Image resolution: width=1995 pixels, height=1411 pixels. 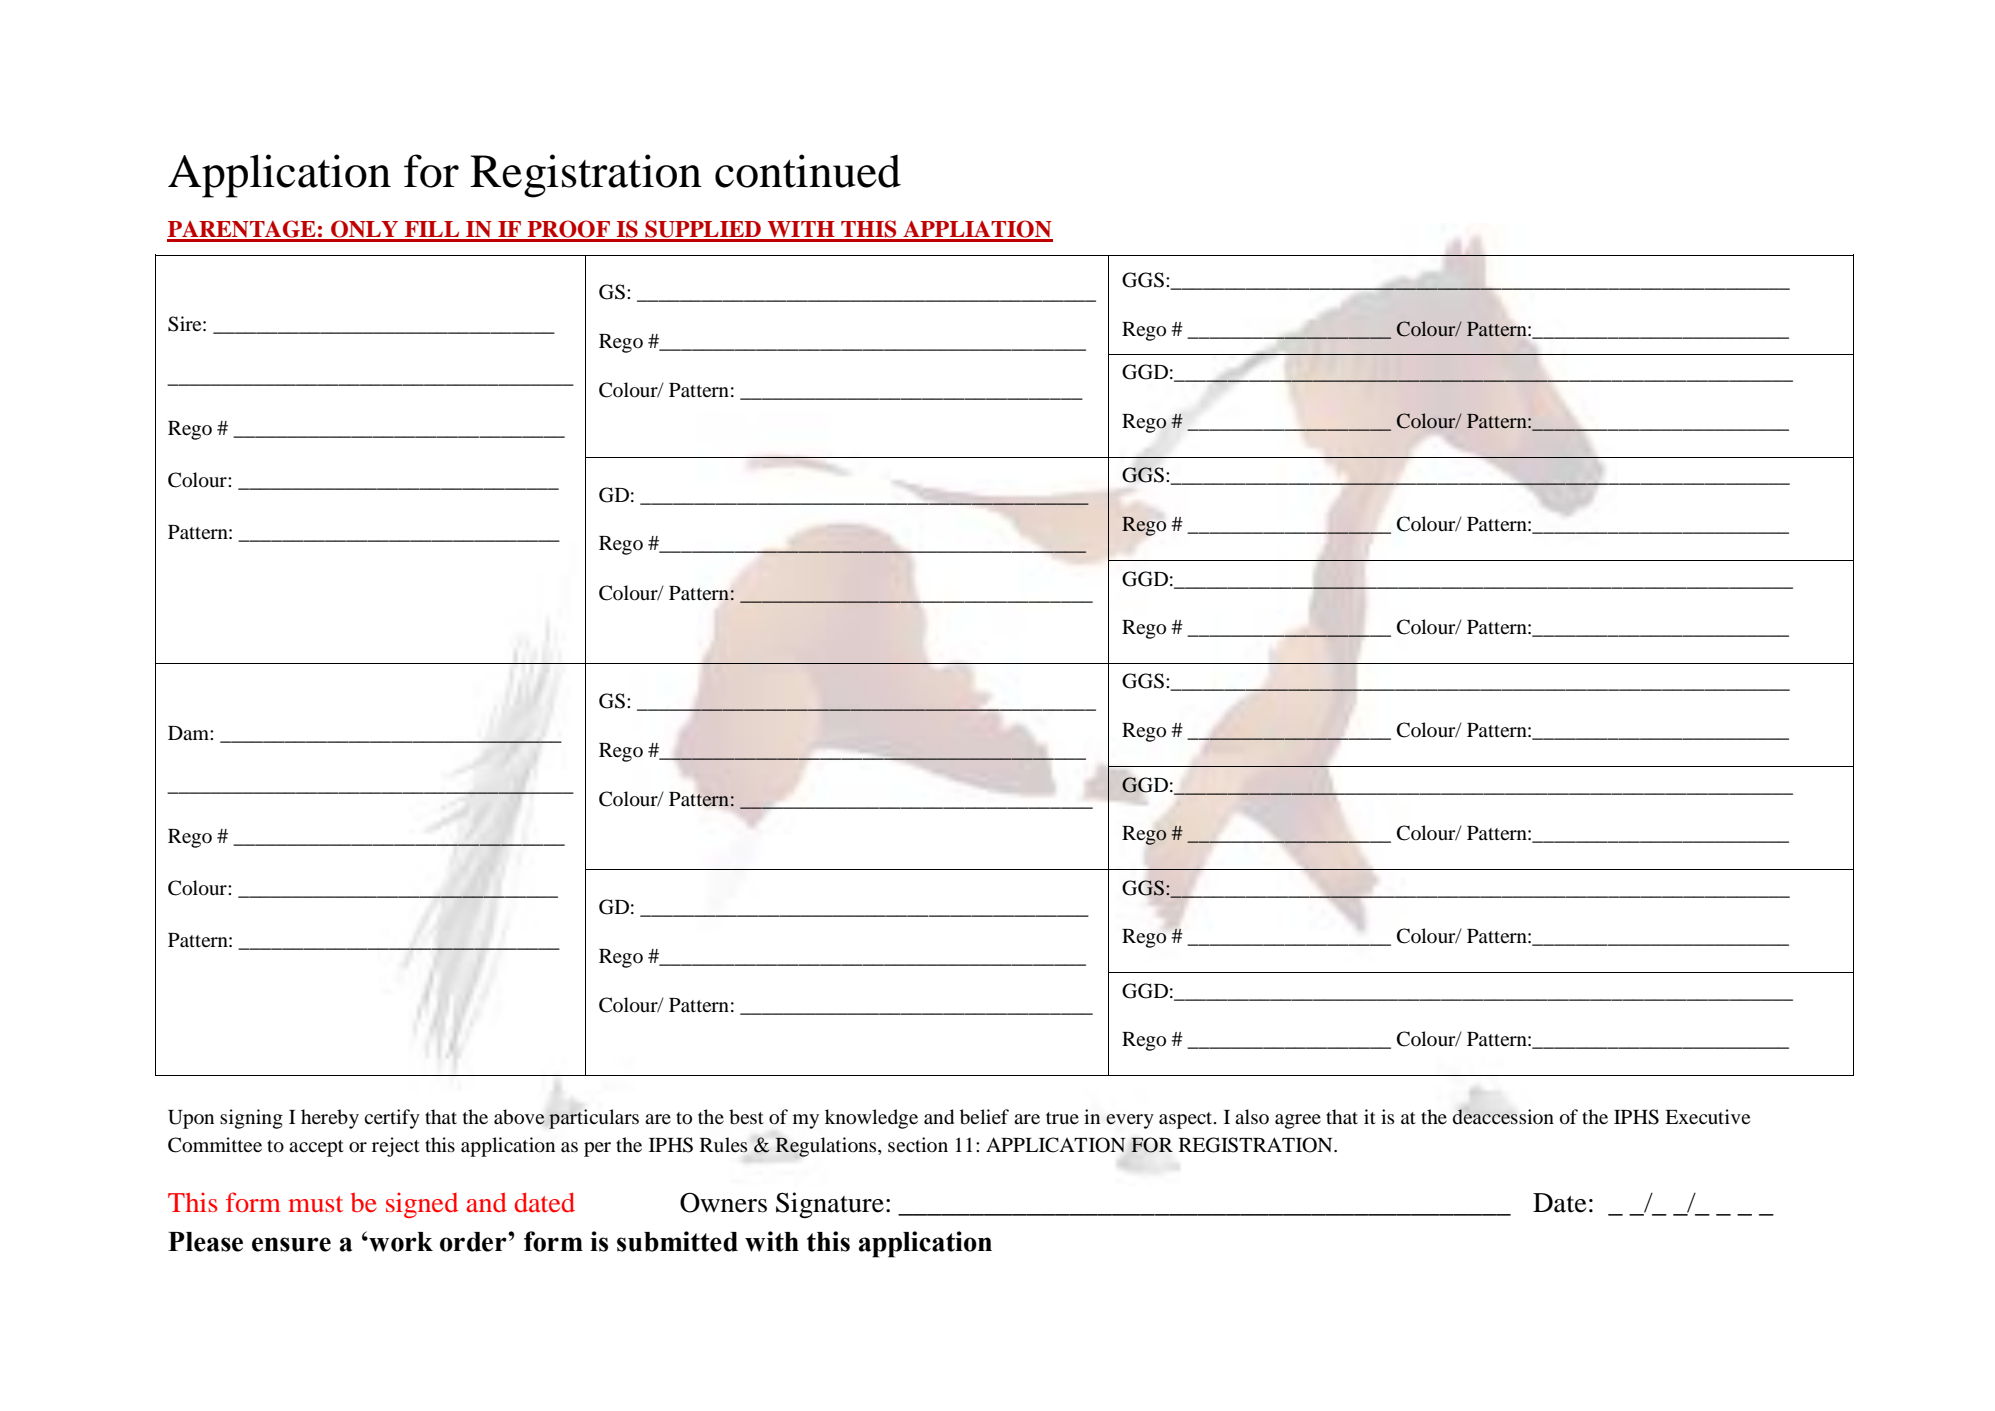 What do you see at coordinates (1252, 1116) in the screenshot?
I see `also` at bounding box center [1252, 1116].
